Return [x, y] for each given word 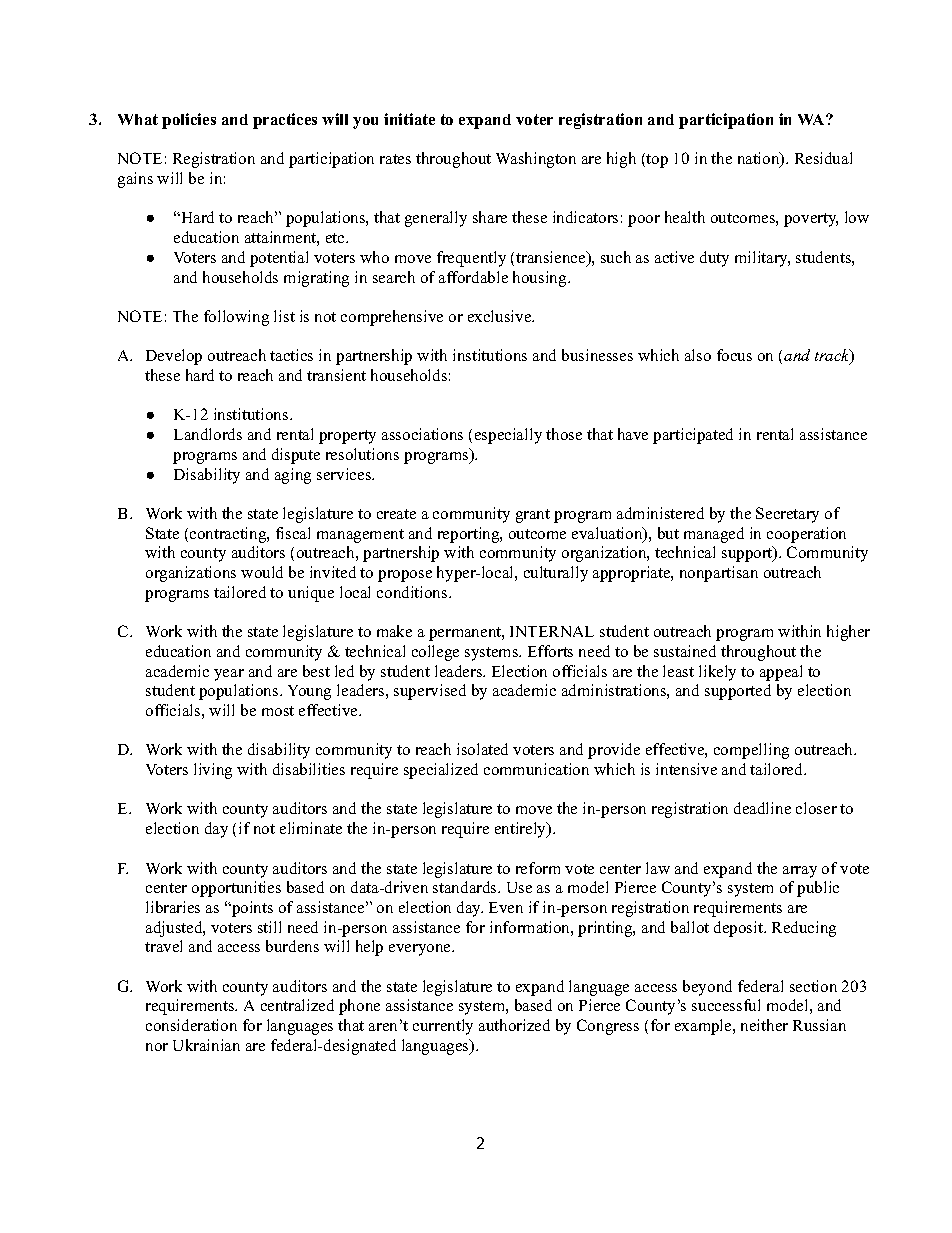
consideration [191, 1025]
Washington [536, 160]
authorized [514, 1025]
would [262, 572]
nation [760, 159]
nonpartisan [719, 574]
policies [189, 121]
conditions [413, 592]
